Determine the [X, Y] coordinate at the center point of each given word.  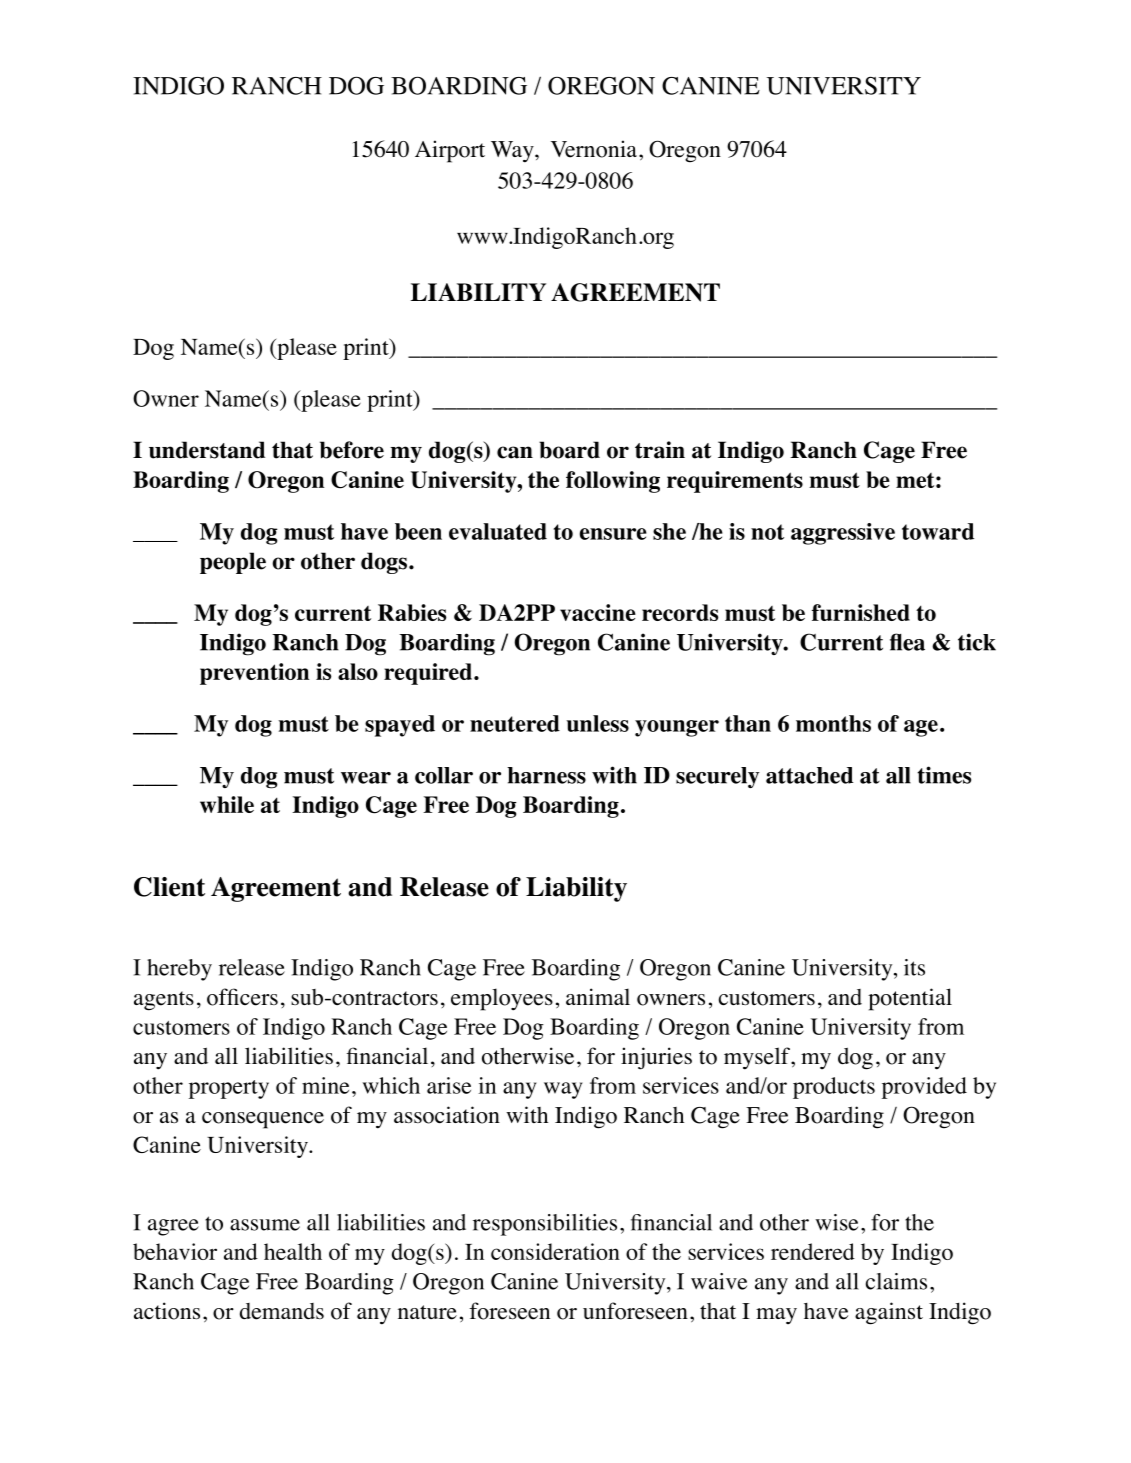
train [660, 450]
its [914, 967]
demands [282, 1311]
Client [169, 887]
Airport [450, 151]
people [233, 563]
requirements [735, 482]
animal [598, 996]
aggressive [843, 534]
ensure [613, 534]
